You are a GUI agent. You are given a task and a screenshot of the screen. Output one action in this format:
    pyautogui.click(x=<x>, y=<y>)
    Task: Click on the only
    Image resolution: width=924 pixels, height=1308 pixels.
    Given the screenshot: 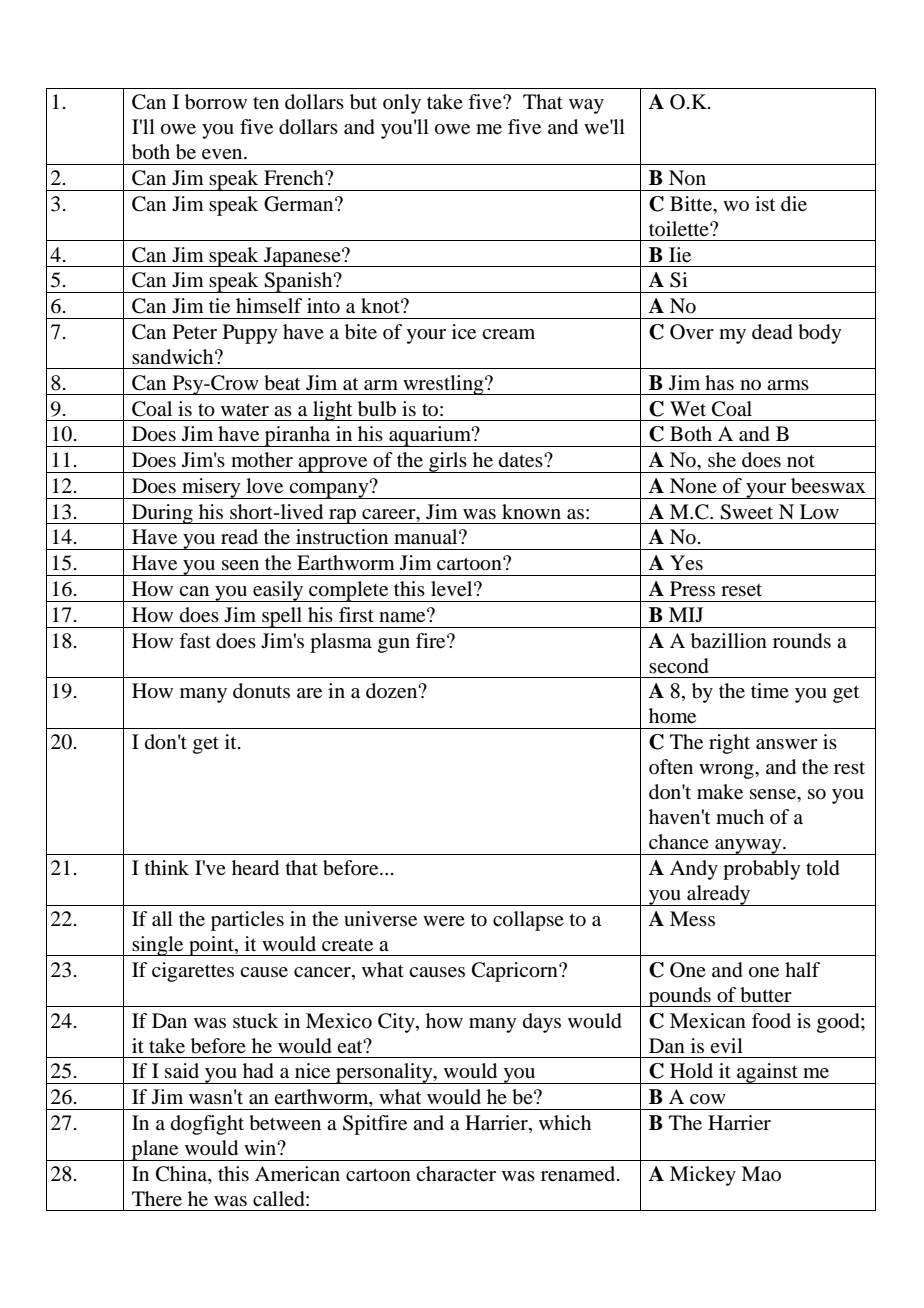 What is the action you would take?
    pyautogui.click(x=402, y=104)
